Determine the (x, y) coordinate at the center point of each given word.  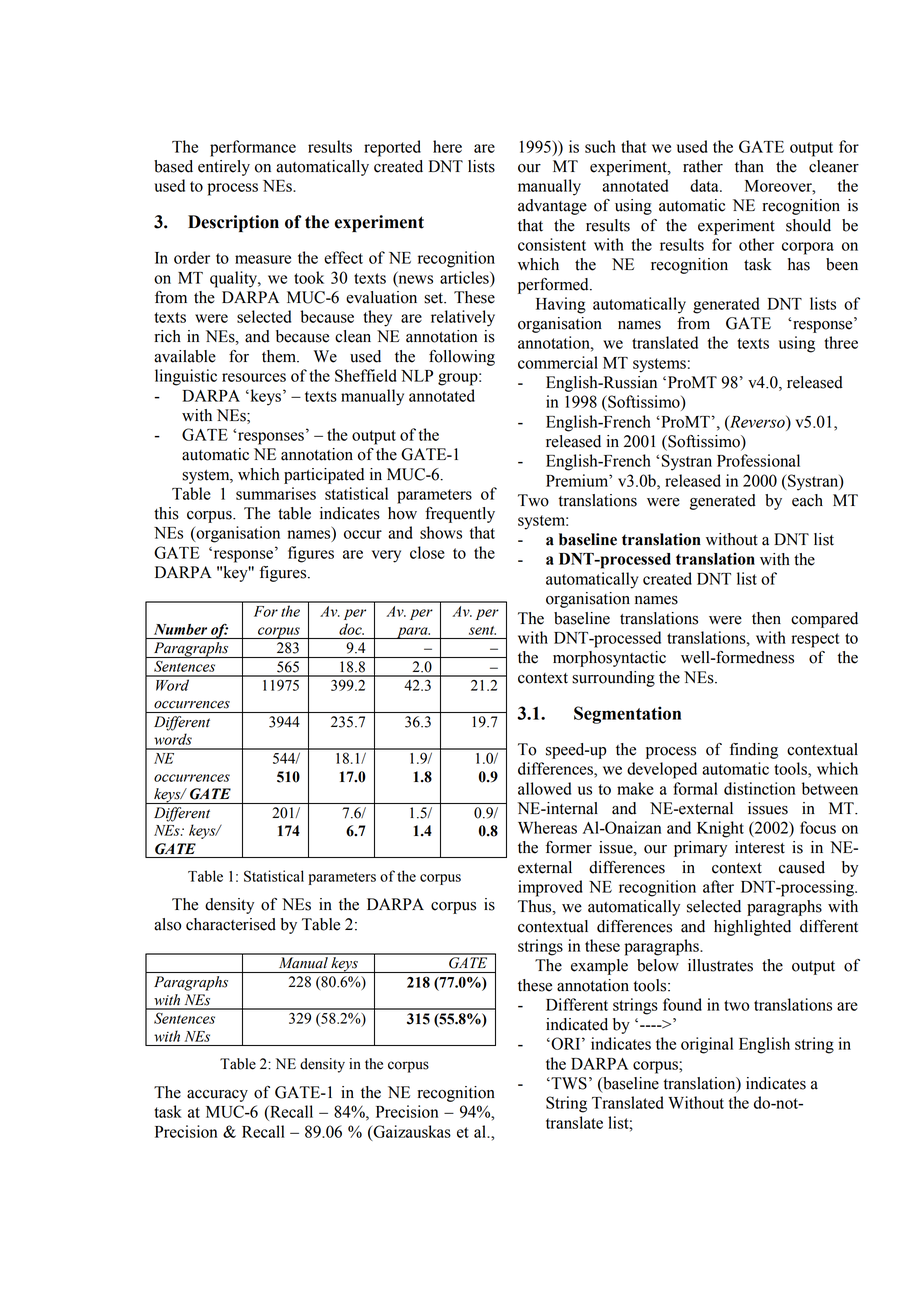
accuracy (217, 1096)
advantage (552, 207)
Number (180, 629)
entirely (224, 168)
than (749, 166)
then (766, 618)
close (427, 552)
